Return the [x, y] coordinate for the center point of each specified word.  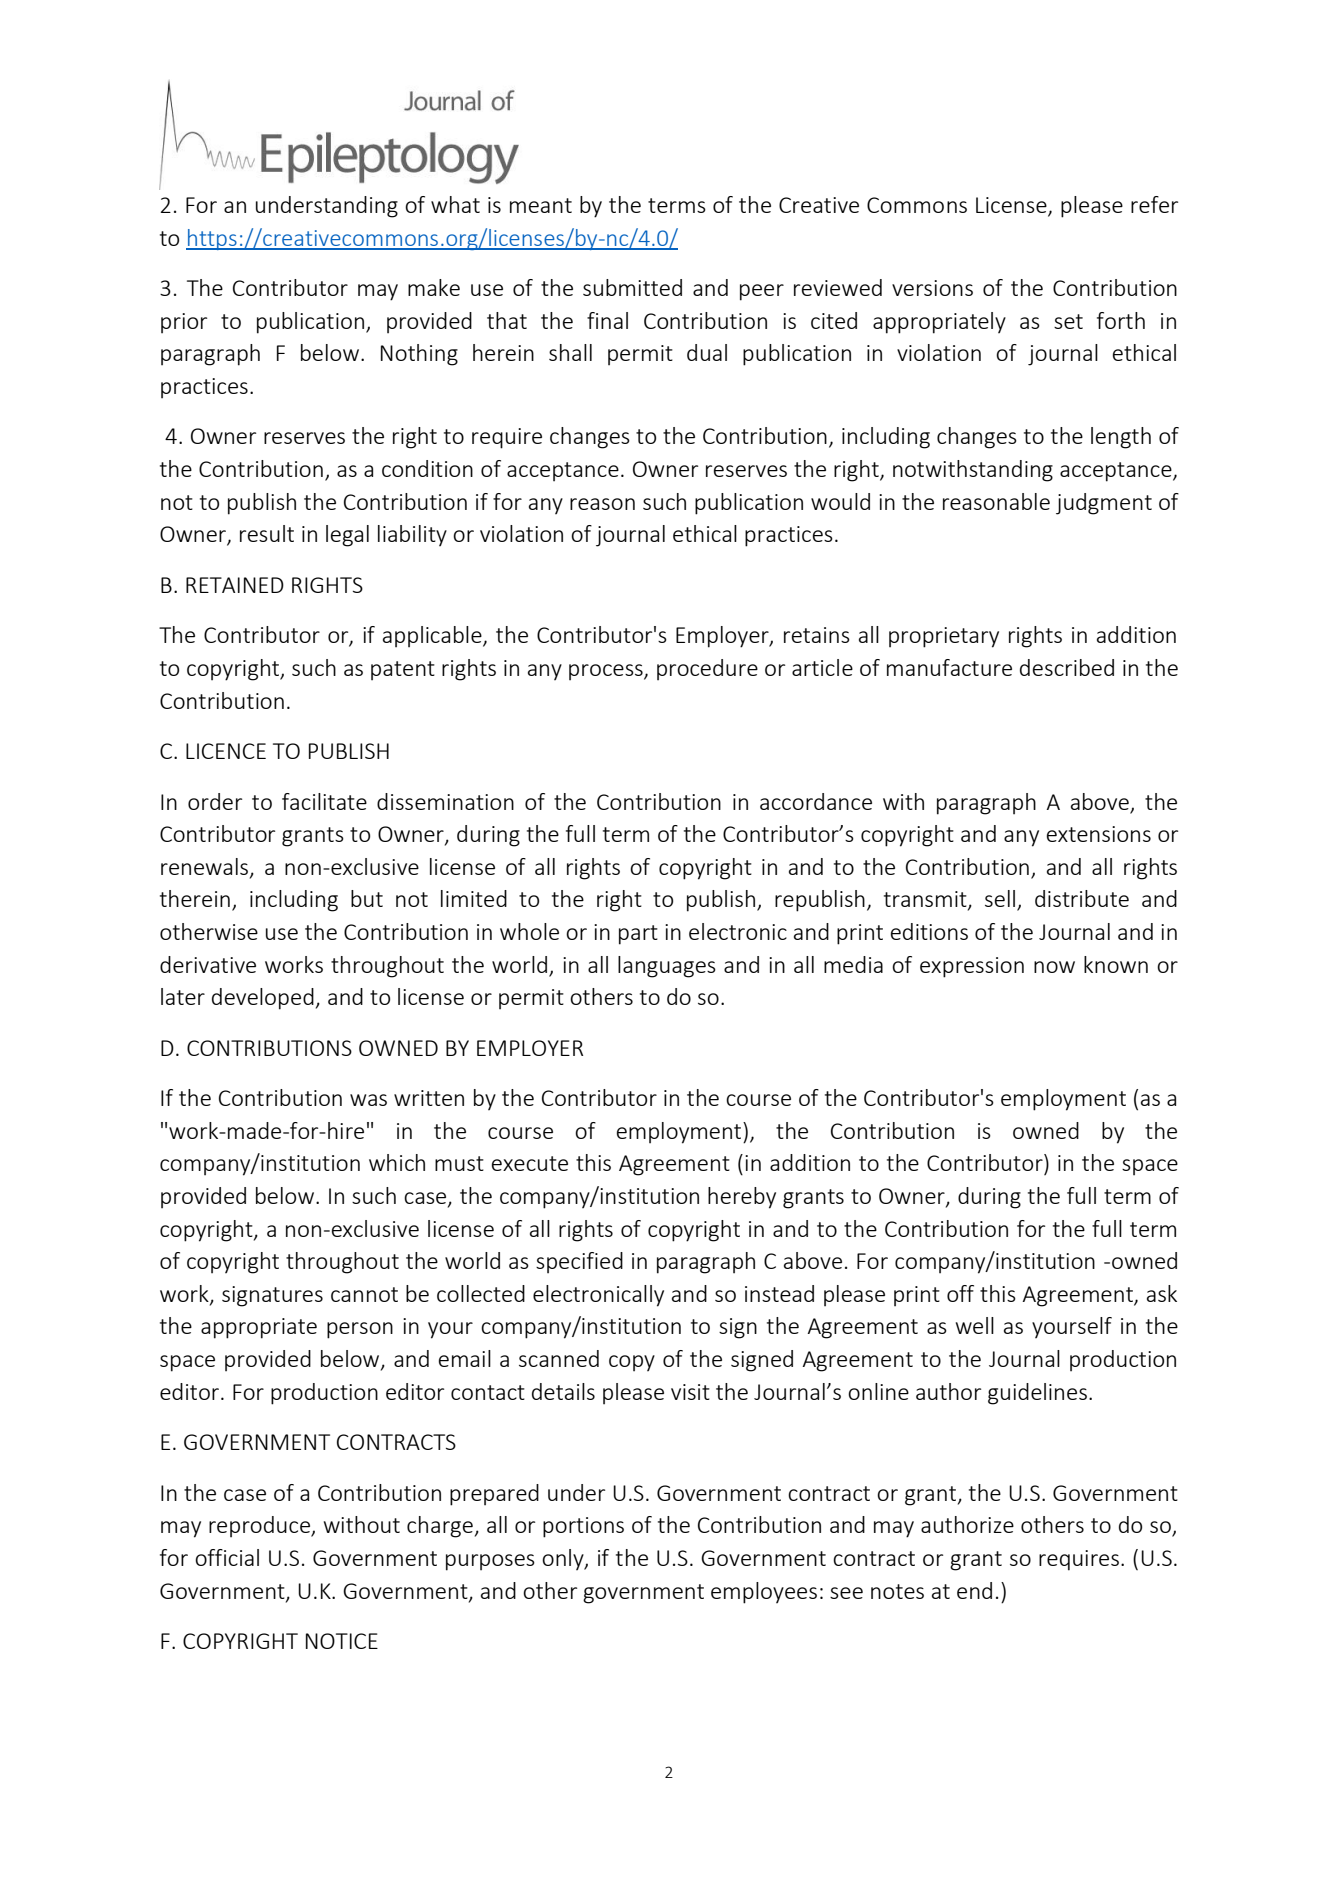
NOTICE [342, 1641]
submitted [632, 287]
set [1068, 321]
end [974, 1590]
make [434, 287]
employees [764, 1593]
